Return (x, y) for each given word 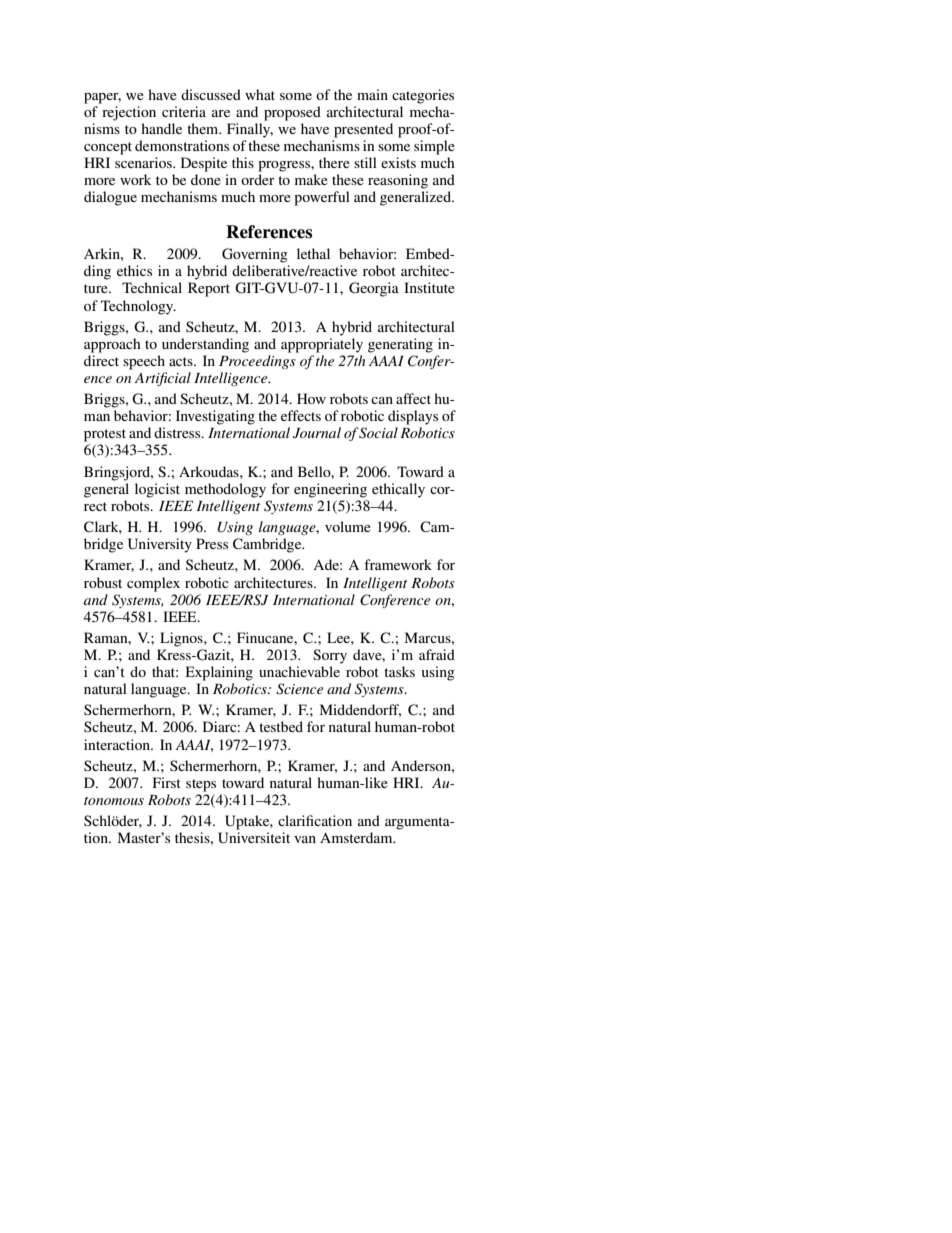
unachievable (299, 671)
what (260, 94)
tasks (399, 671)
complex (153, 584)
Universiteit (254, 838)
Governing (255, 255)
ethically (398, 490)
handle (161, 128)
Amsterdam (357, 837)
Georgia (374, 289)
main (372, 94)
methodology (225, 490)
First (167, 782)
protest (105, 435)
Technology (138, 307)
